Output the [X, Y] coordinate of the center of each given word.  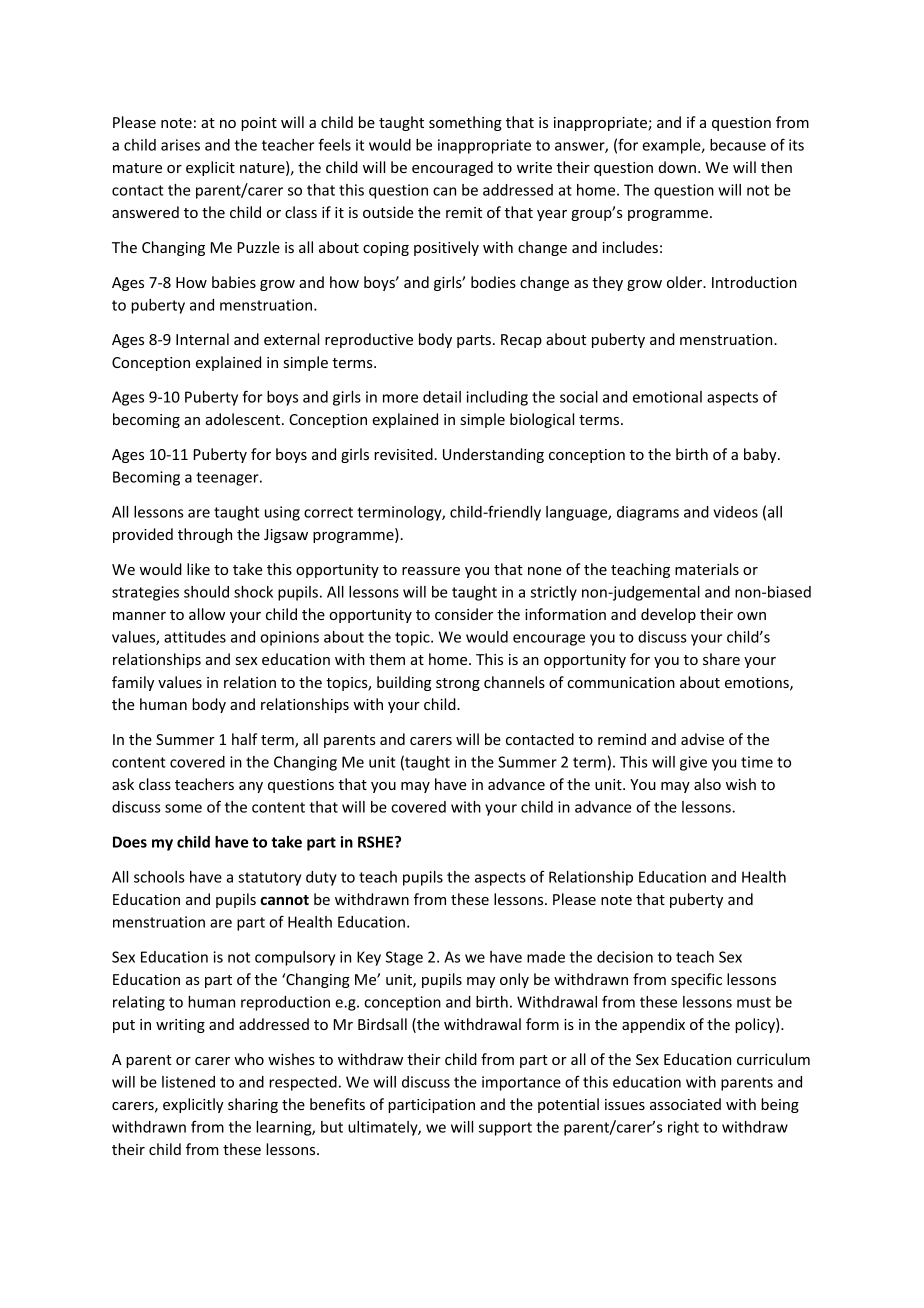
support [505, 1129]
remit [464, 212]
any [251, 787]
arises [180, 145]
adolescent [244, 419]
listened [188, 1082]
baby [761, 455]
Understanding [493, 455]
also [707, 784]
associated [685, 1104]
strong [458, 684]
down [677, 167]
